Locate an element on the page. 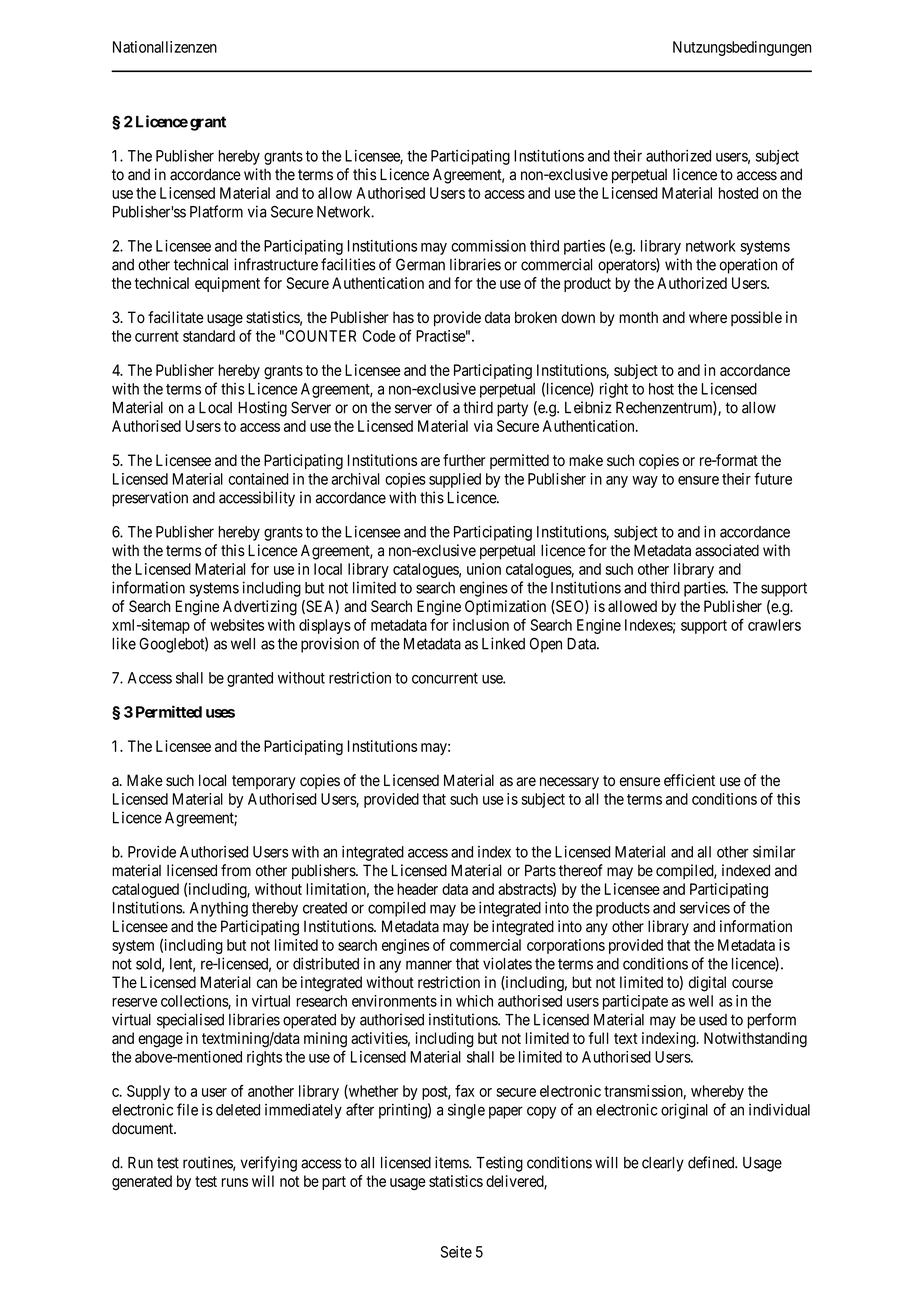 The height and width of the page is (1308, 924). temporary is located at coordinates (264, 782).
